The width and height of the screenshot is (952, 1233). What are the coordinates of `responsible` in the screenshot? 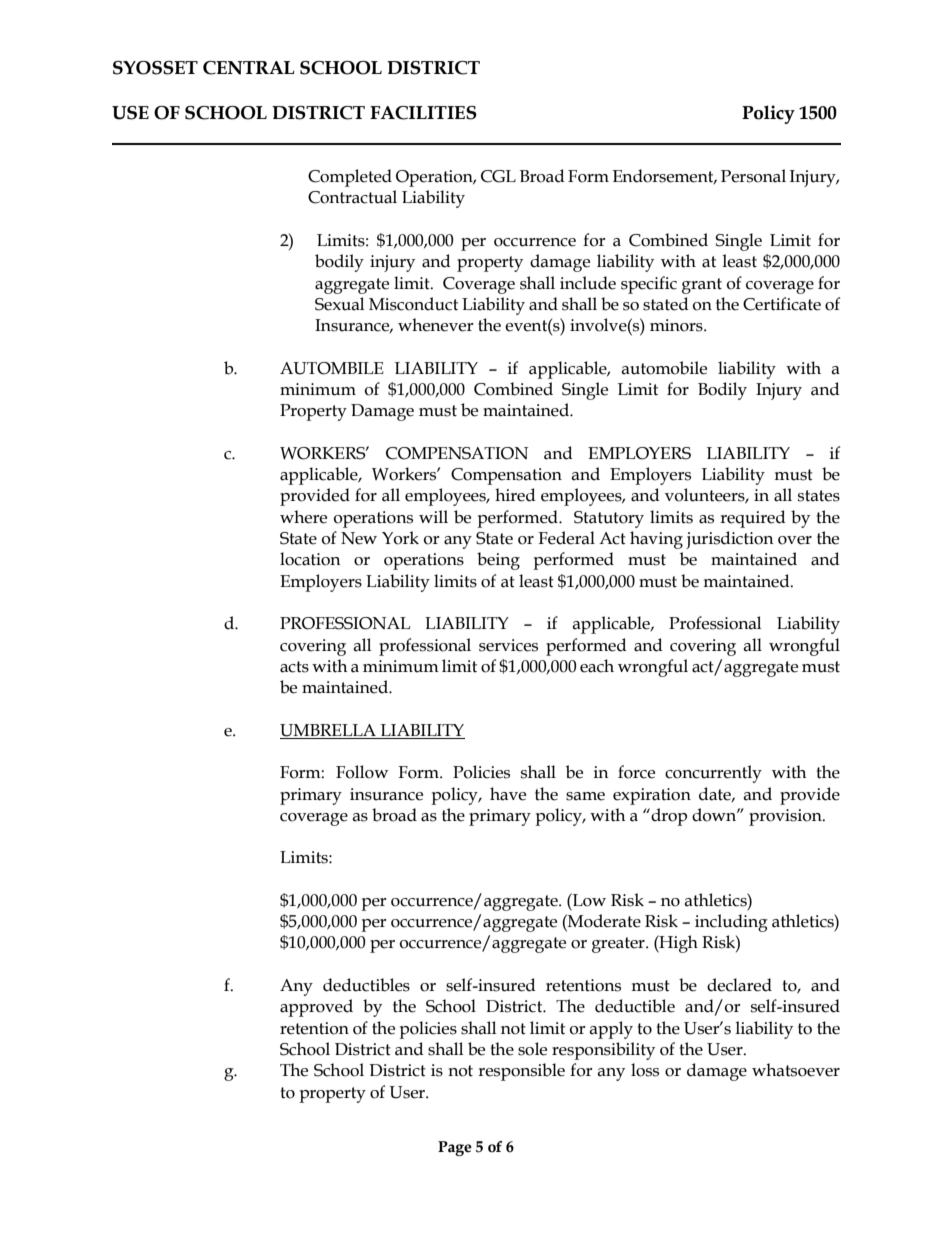 It's located at (521, 1072).
